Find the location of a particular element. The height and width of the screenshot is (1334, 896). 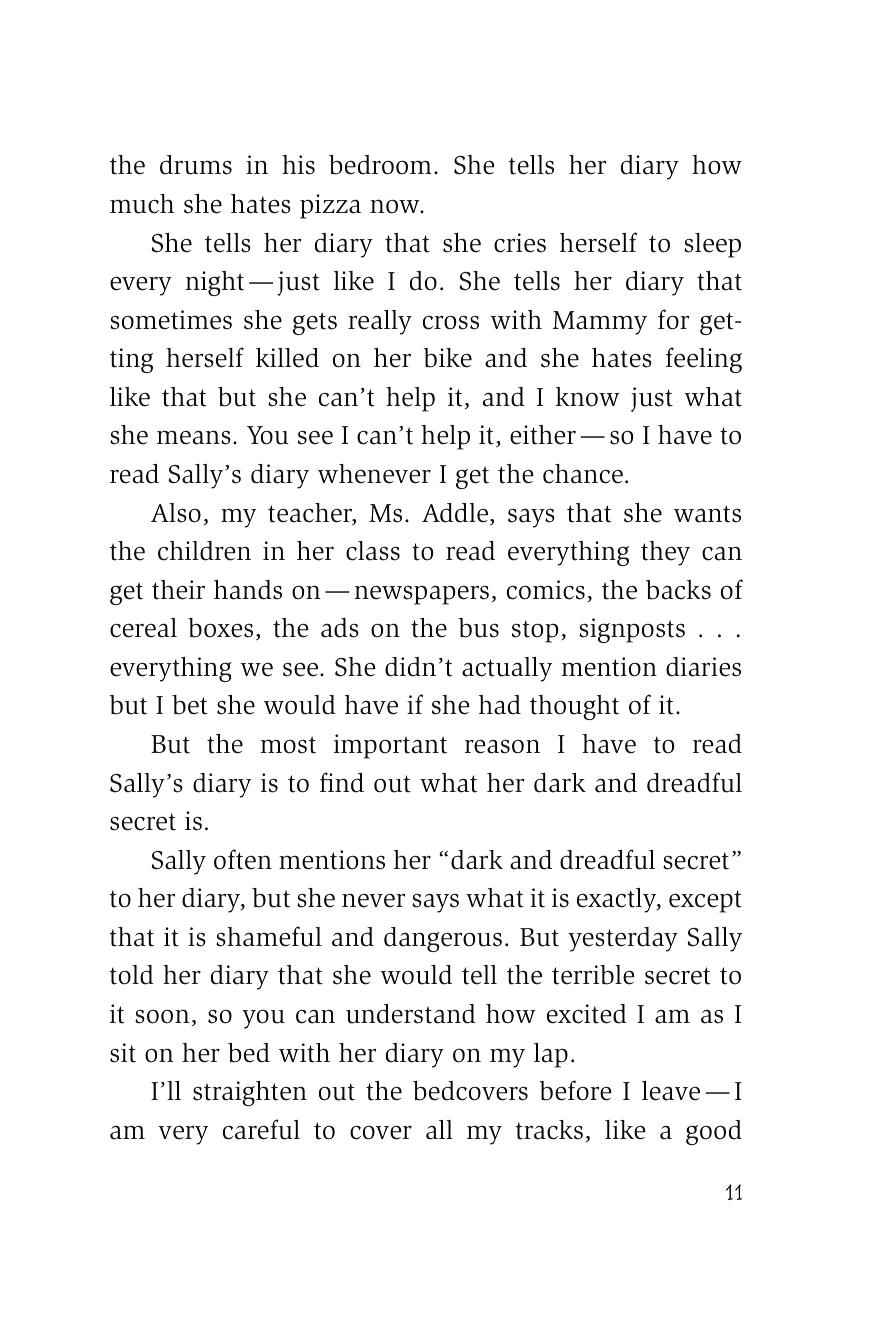

bus is located at coordinates (478, 628).
